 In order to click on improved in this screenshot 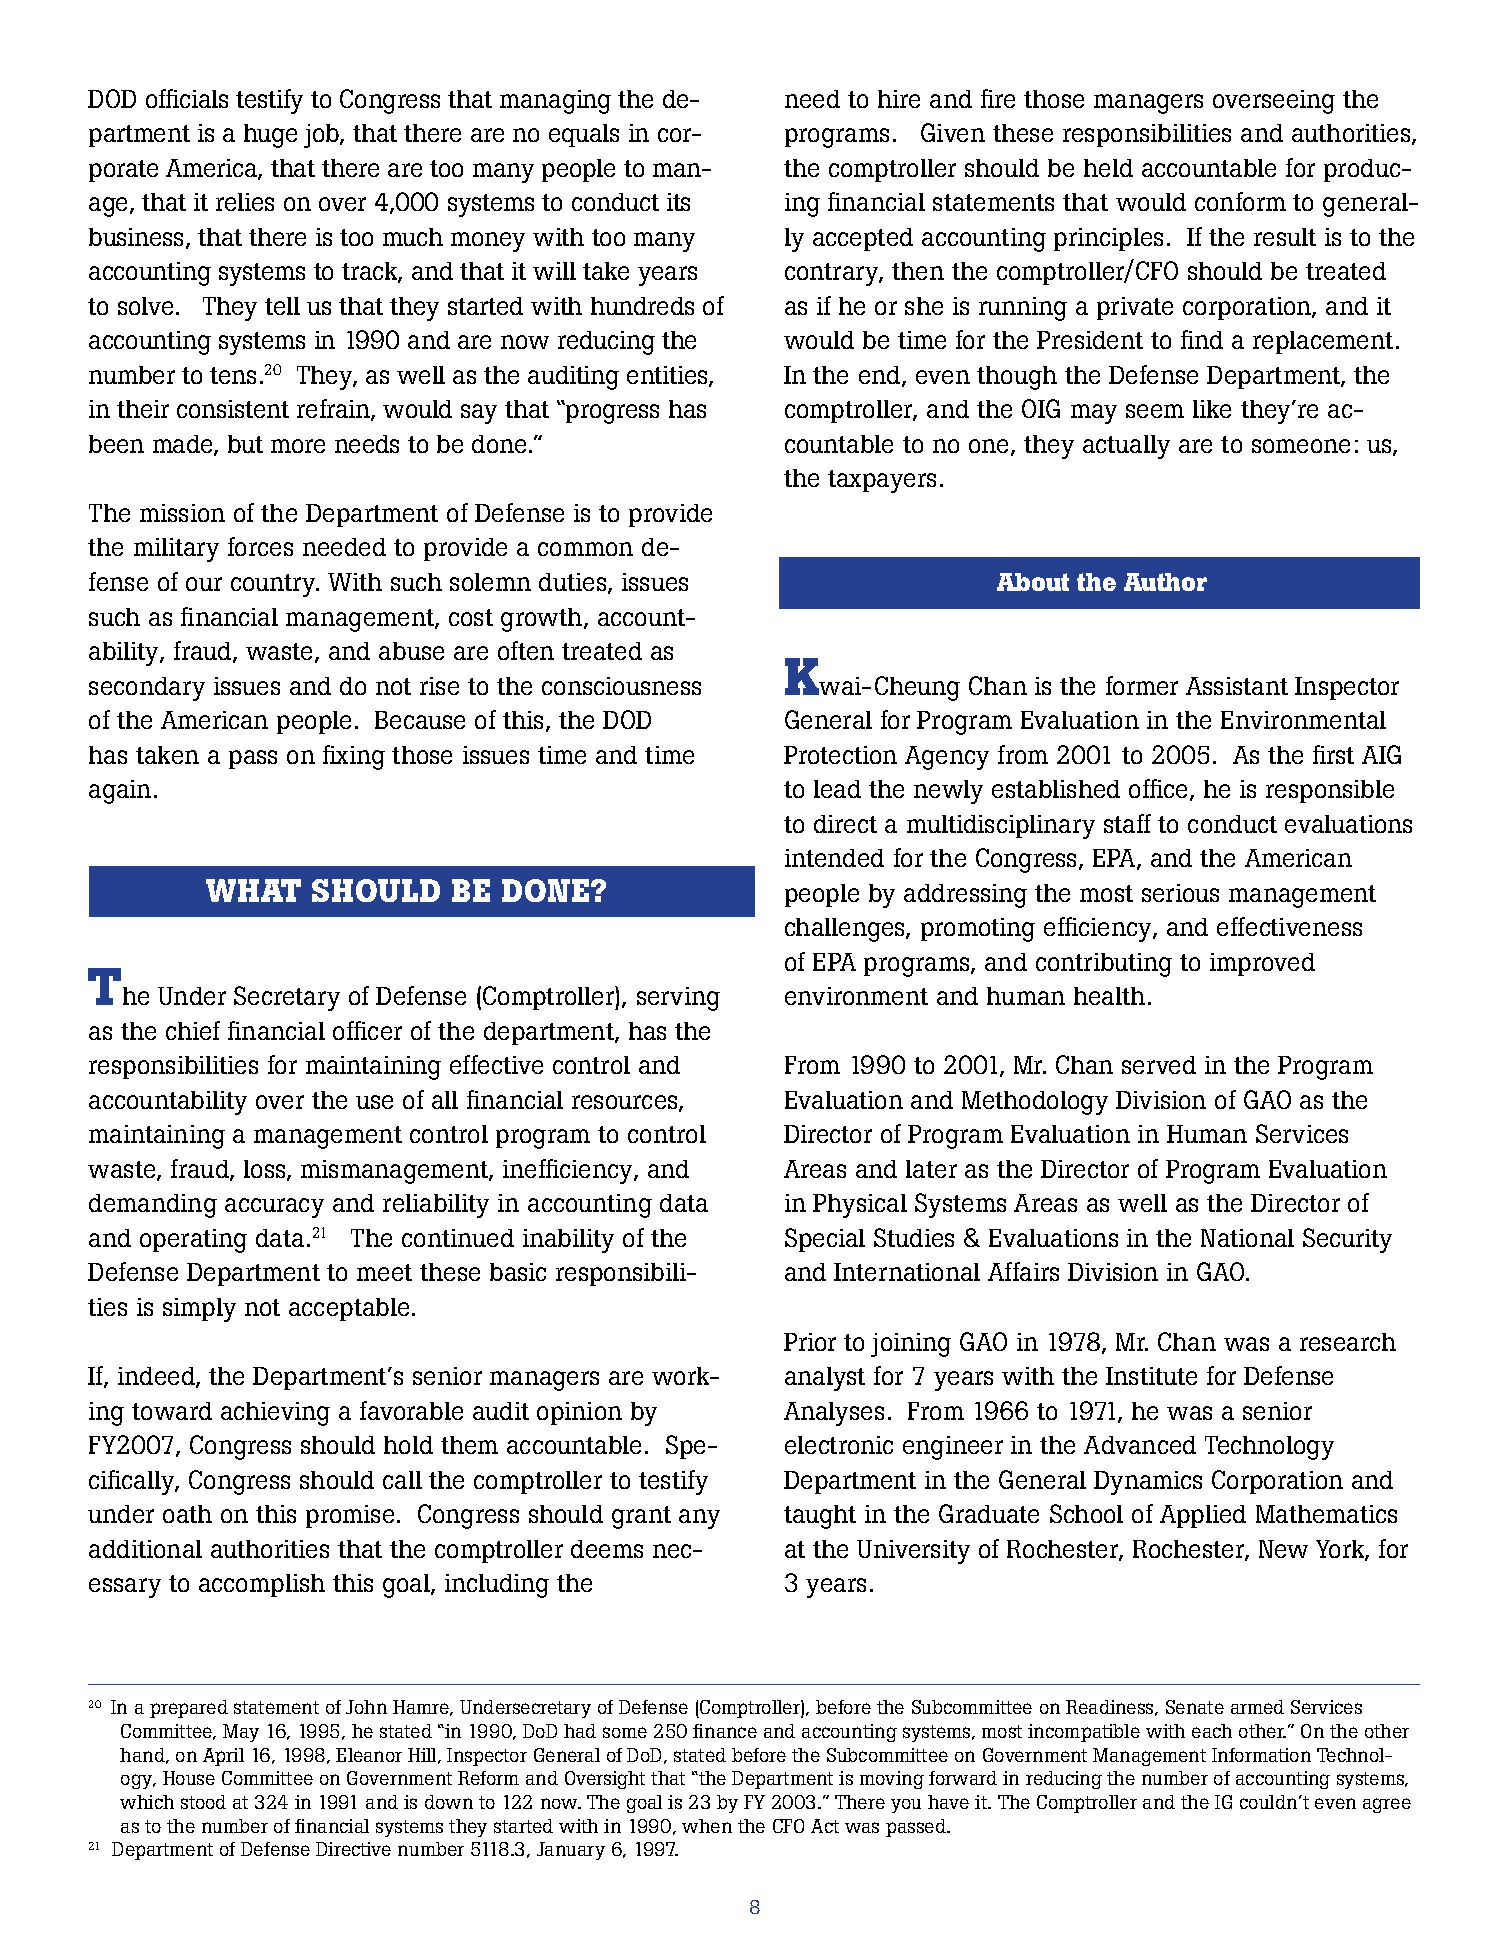, I will do `click(1262, 964)`.
